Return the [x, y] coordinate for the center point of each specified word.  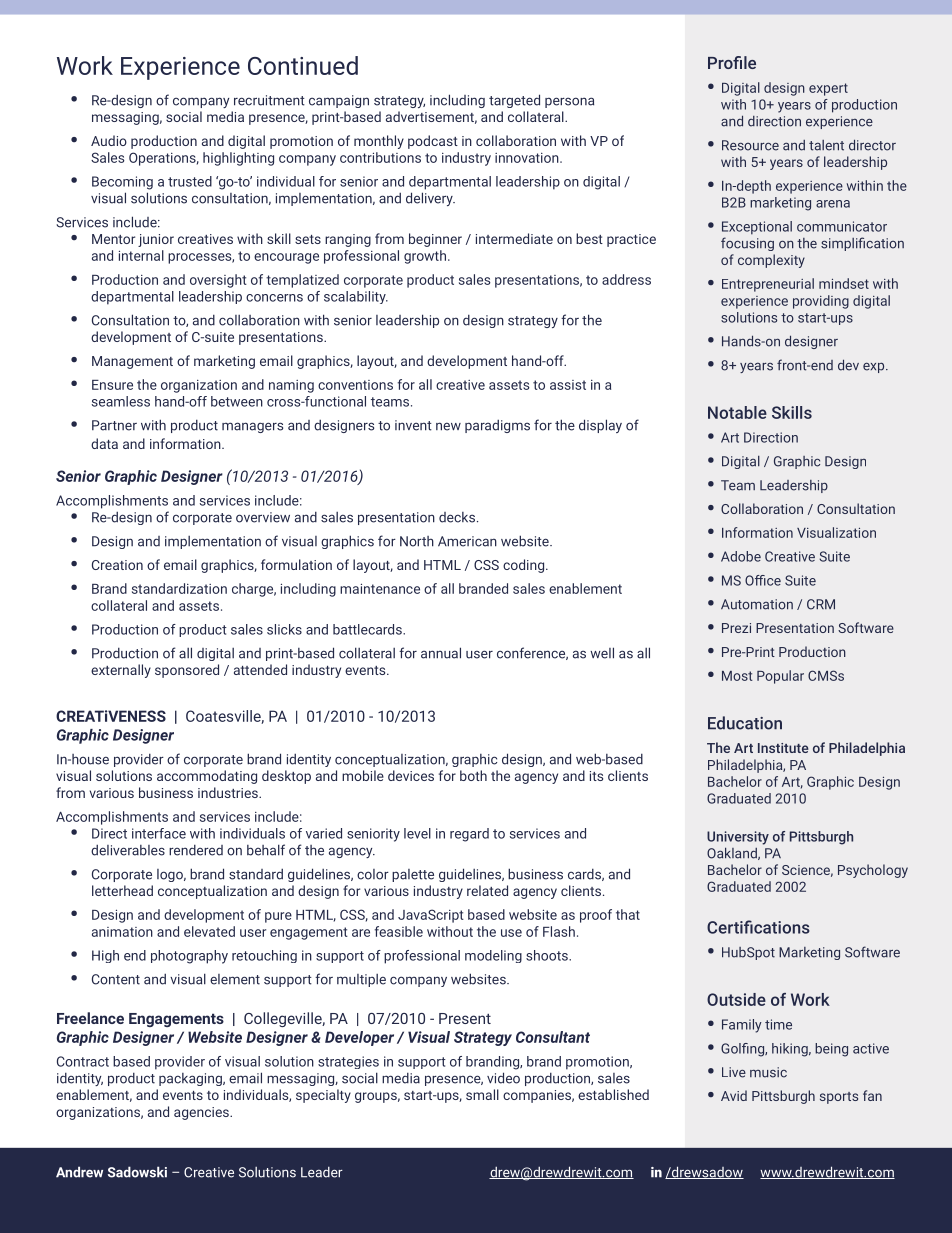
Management [132, 362]
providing [821, 302]
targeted [514, 101]
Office [763, 580]
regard [469, 835]
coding [525, 566]
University [738, 838]
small [482, 1094]
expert [828, 89]
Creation [117, 565]
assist [568, 385]
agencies [202, 1113]
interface [159, 833]
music [768, 1072]
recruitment [269, 100]
